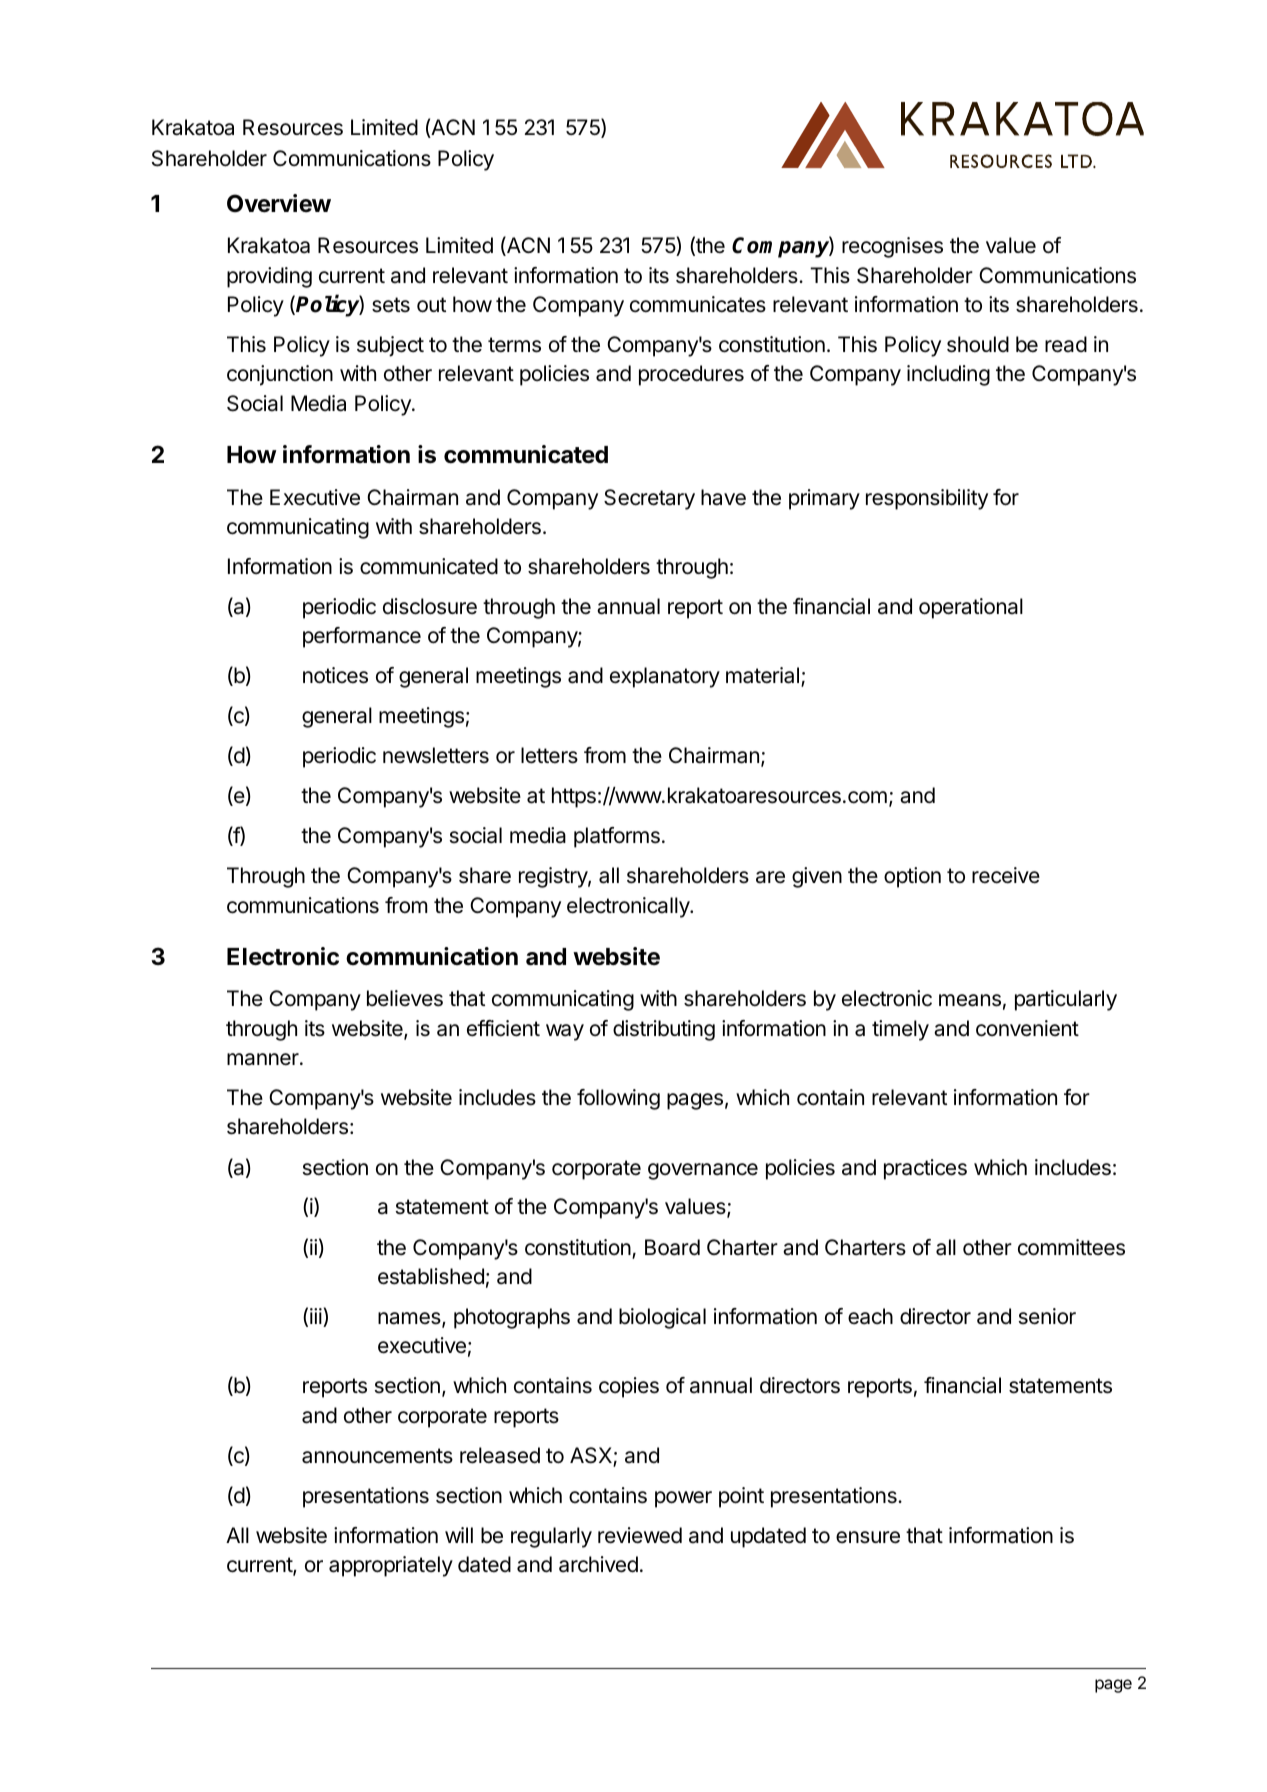 The image size is (1267, 1792). What do you see at coordinates (649, 499) in the screenshot?
I see `Secretary` at bounding box center [649, 499].
